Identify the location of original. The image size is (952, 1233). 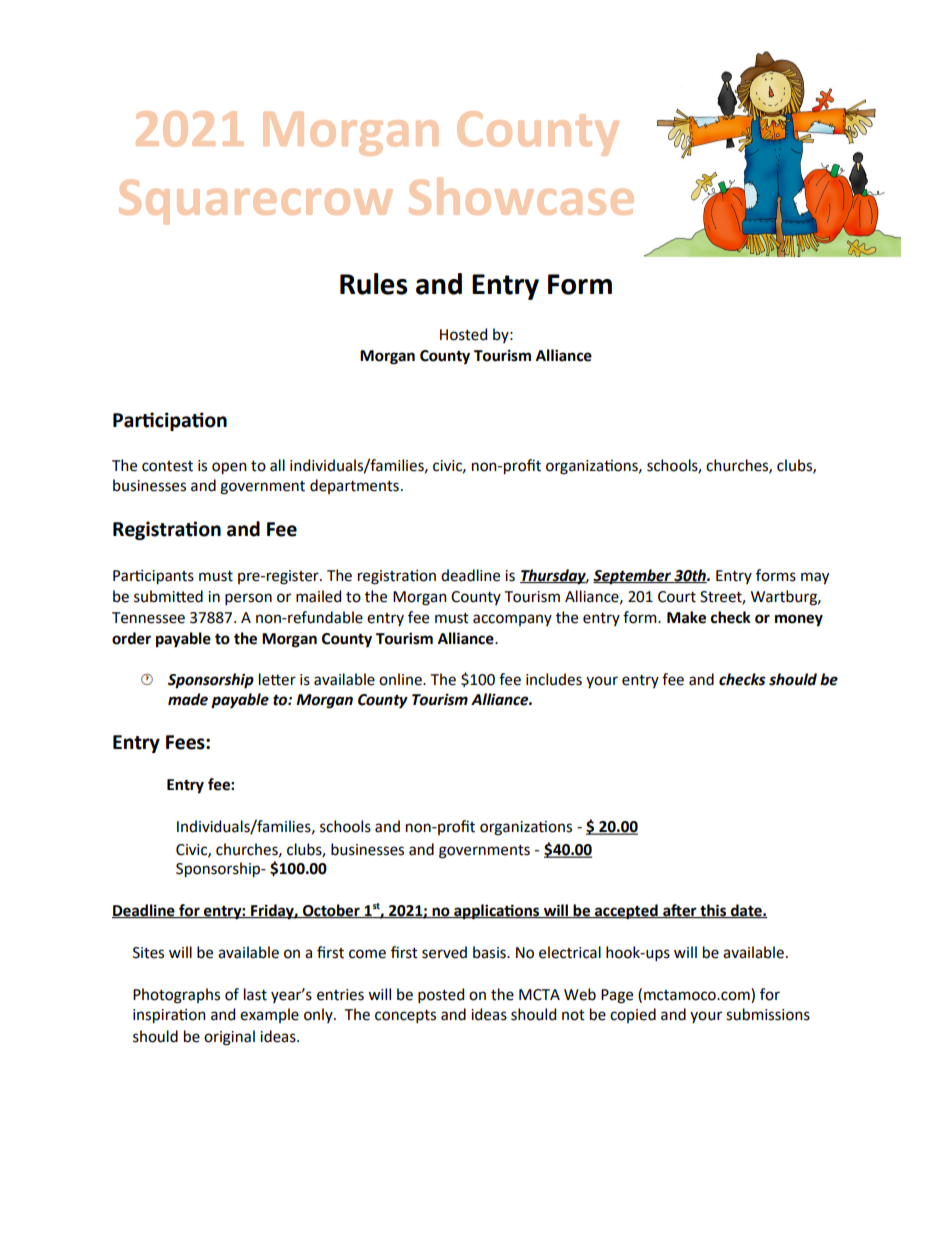
(229, 1038).
